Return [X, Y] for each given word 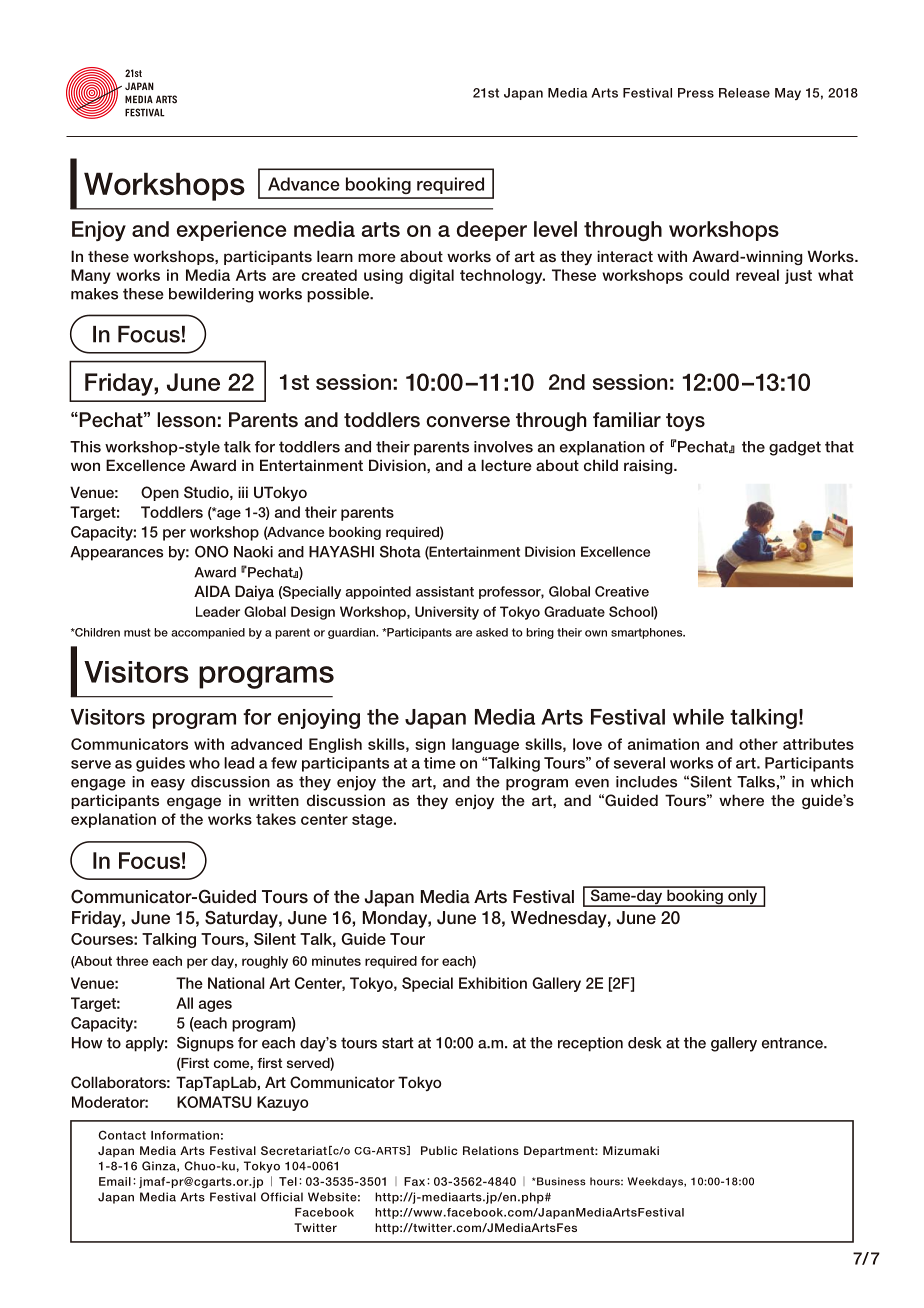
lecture [506, 465]
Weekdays [656, 1182]
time [440, 763]
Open [160, 493]
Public [439, 1150]
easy [168, 785]
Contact [122, 1135]
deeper [492, 231]
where [741, 800]
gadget [795, 448]
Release [744, 93]
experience [231, 231]
